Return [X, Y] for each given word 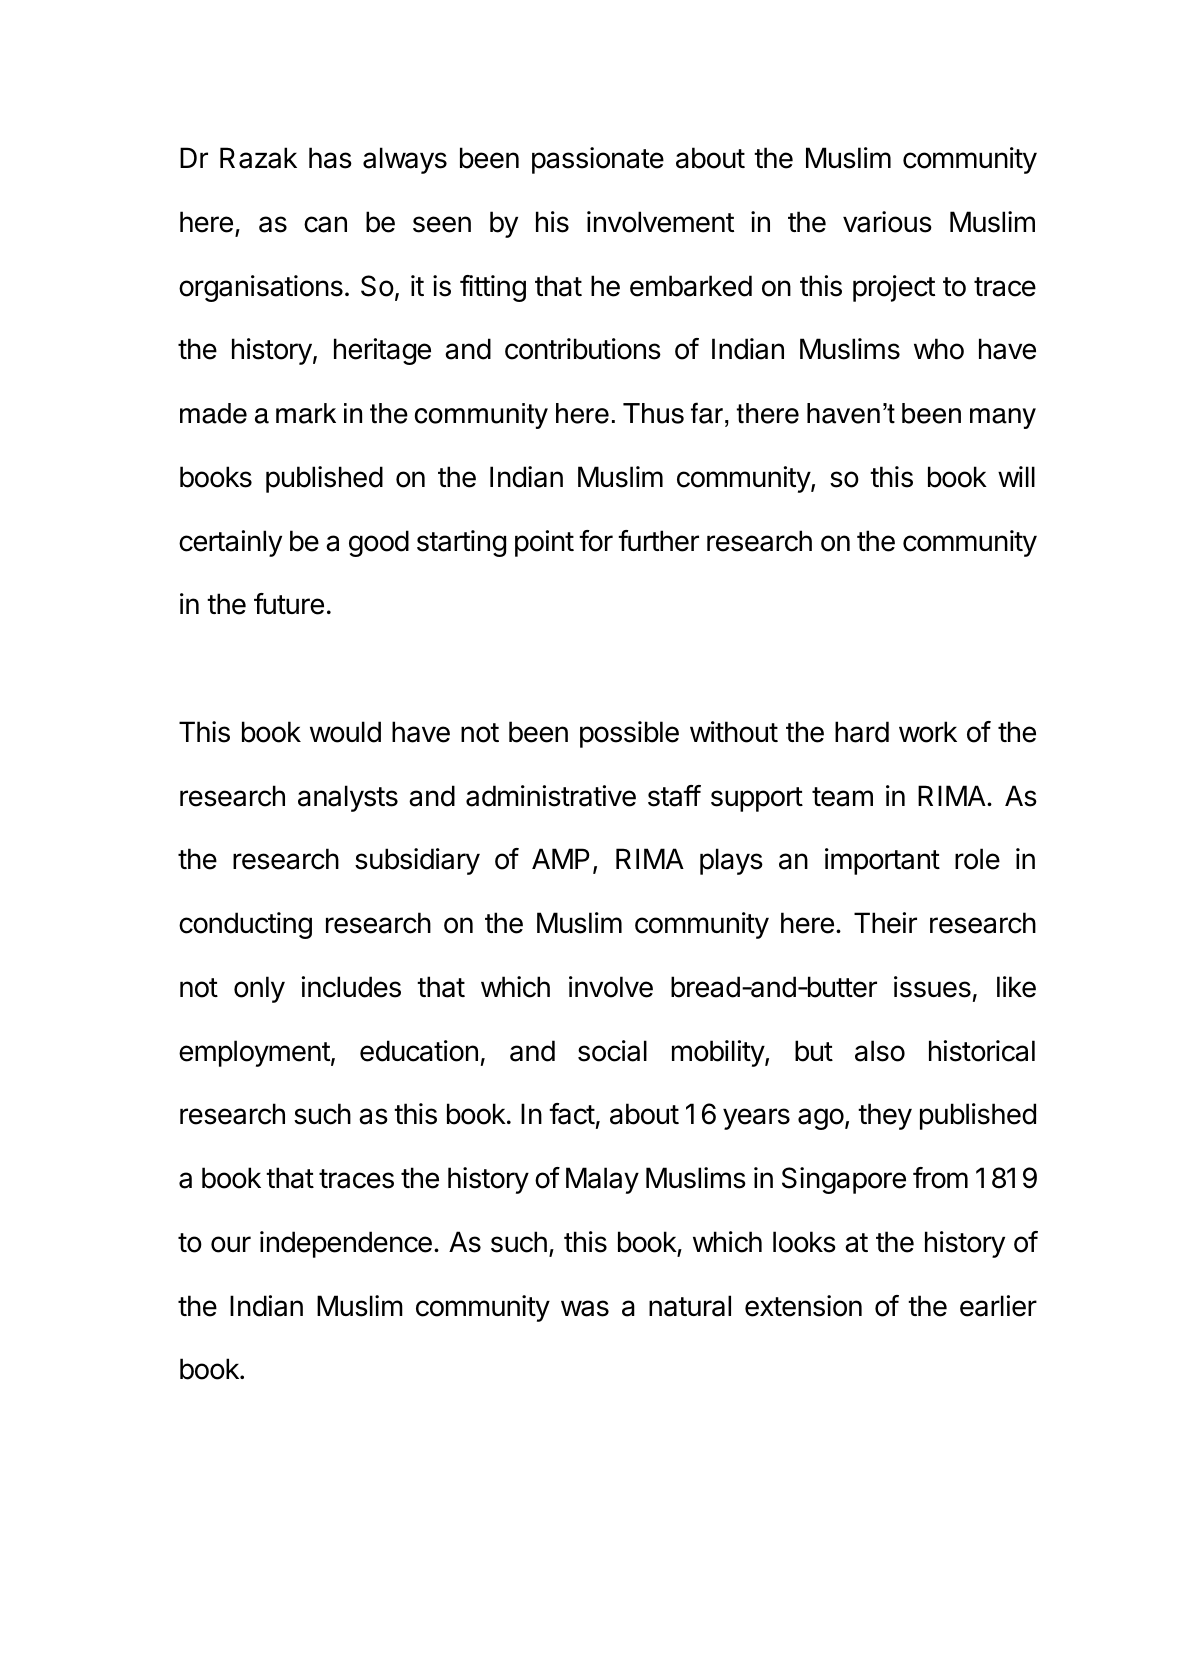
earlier [998, 1306]
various [887, 222]
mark [306, 413]
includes [351, 987]
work [928, 732]
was [585, 1308]
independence [346, 1244]
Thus [653, 413]
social [612, 1051]
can [325, 224]
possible [629, 734]
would [345, 732]
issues [932, 987]
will [1016, 476]
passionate [598, 160]
